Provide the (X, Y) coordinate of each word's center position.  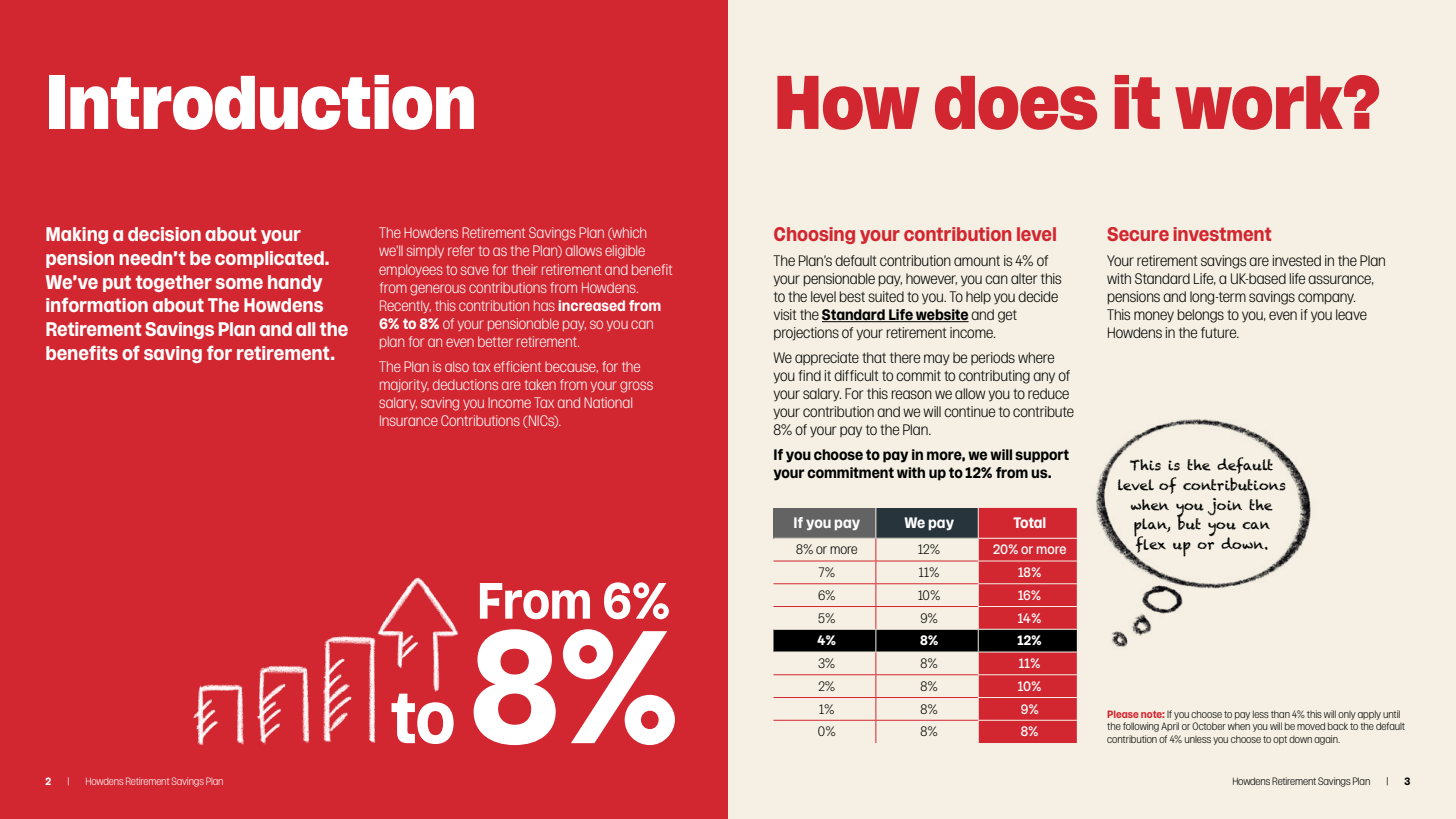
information (97, 304)
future (1220, 332)
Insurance (409, 420)
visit (785, 314)
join (1225, 506)
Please (1123, 714)
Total (1029, 522)
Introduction (261, 102)
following (1141, 727)
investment (1222, 234)
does (1016, 103)
